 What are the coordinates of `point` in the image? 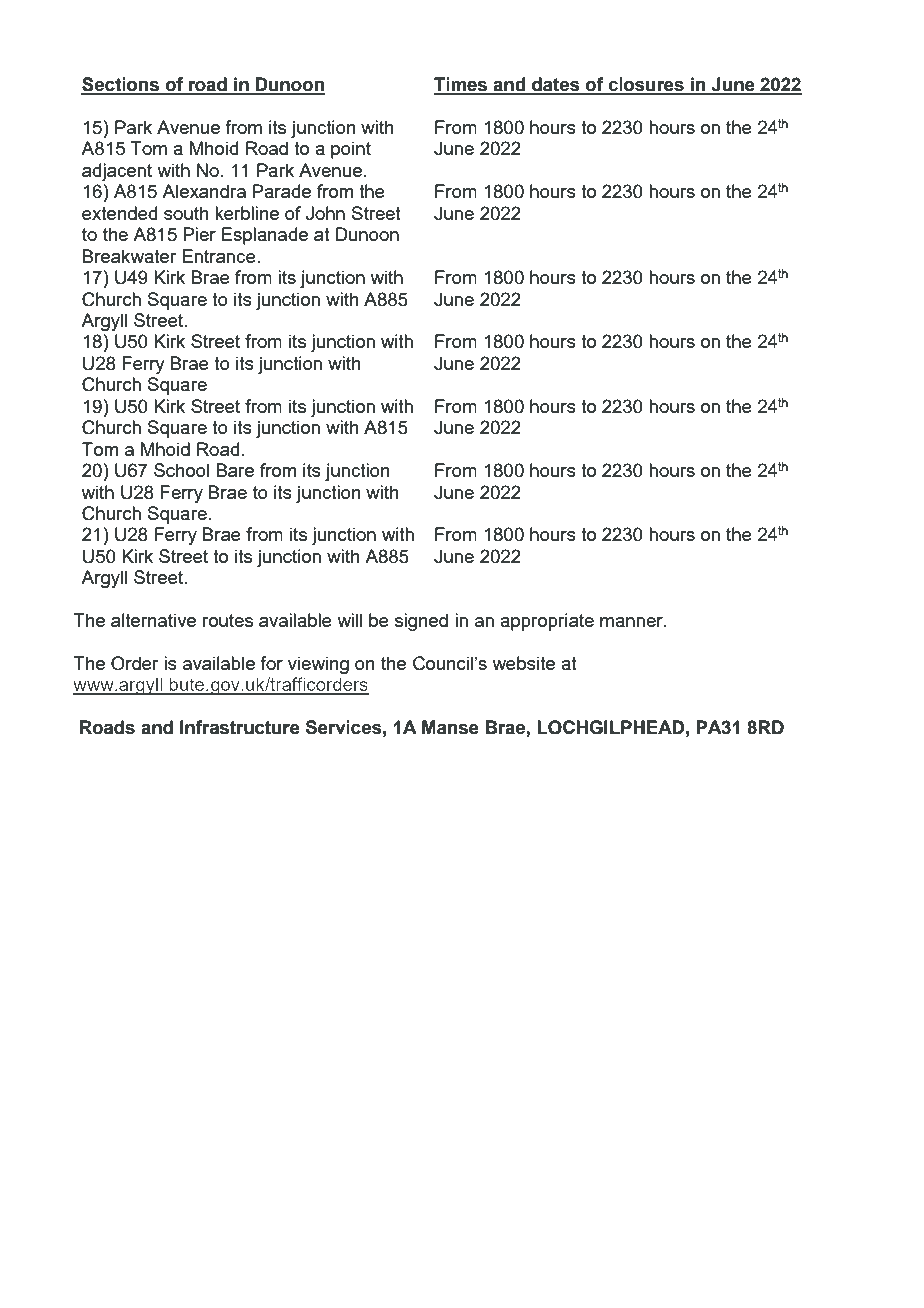 It's located at (351, 150).
